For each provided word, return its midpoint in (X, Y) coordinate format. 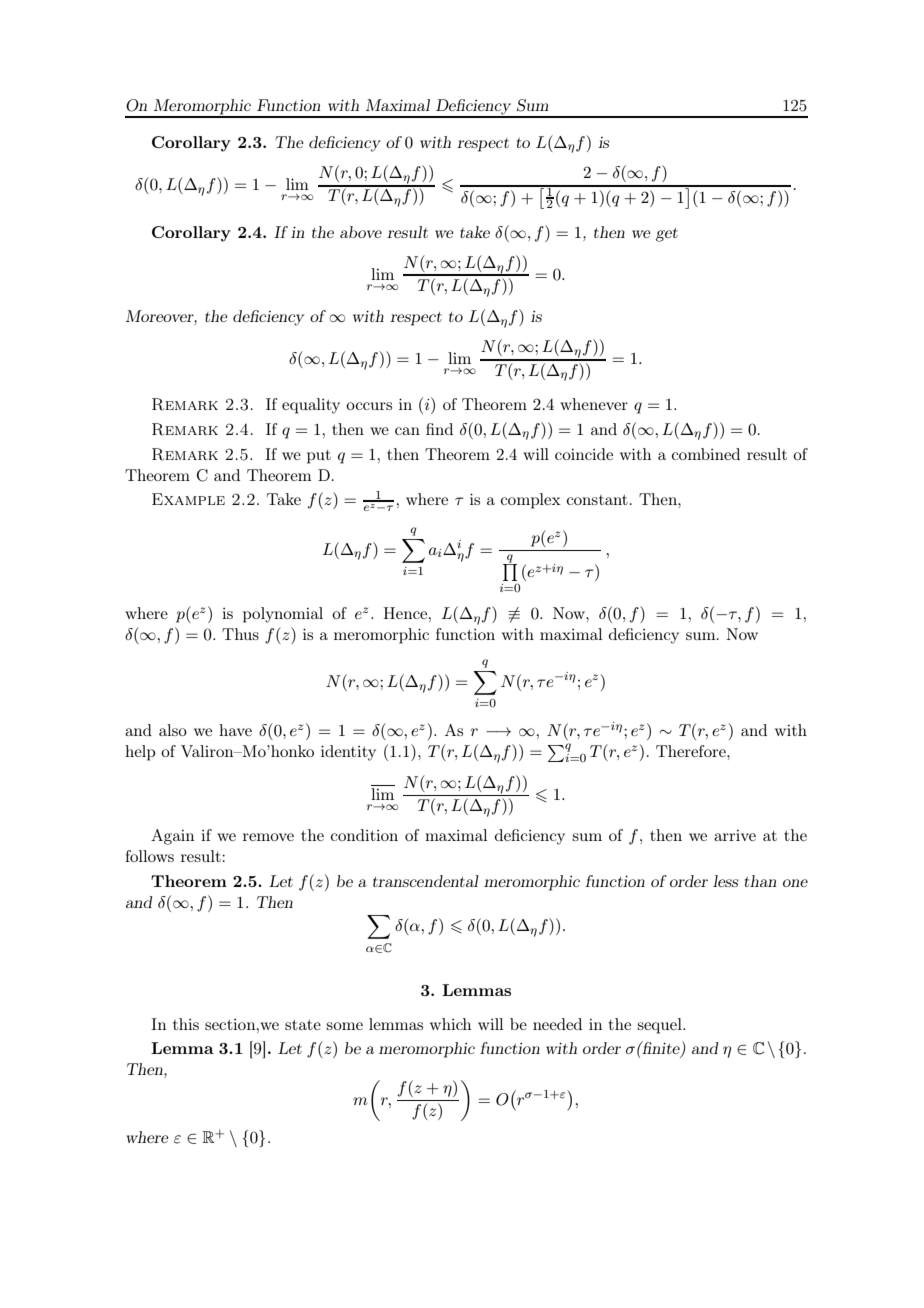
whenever (594, 404)
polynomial (283, 615)
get (667, 235)
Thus (240, 634)
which (450, 1024)
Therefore (692, 751)
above (361, 232)
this (186, 1024)
